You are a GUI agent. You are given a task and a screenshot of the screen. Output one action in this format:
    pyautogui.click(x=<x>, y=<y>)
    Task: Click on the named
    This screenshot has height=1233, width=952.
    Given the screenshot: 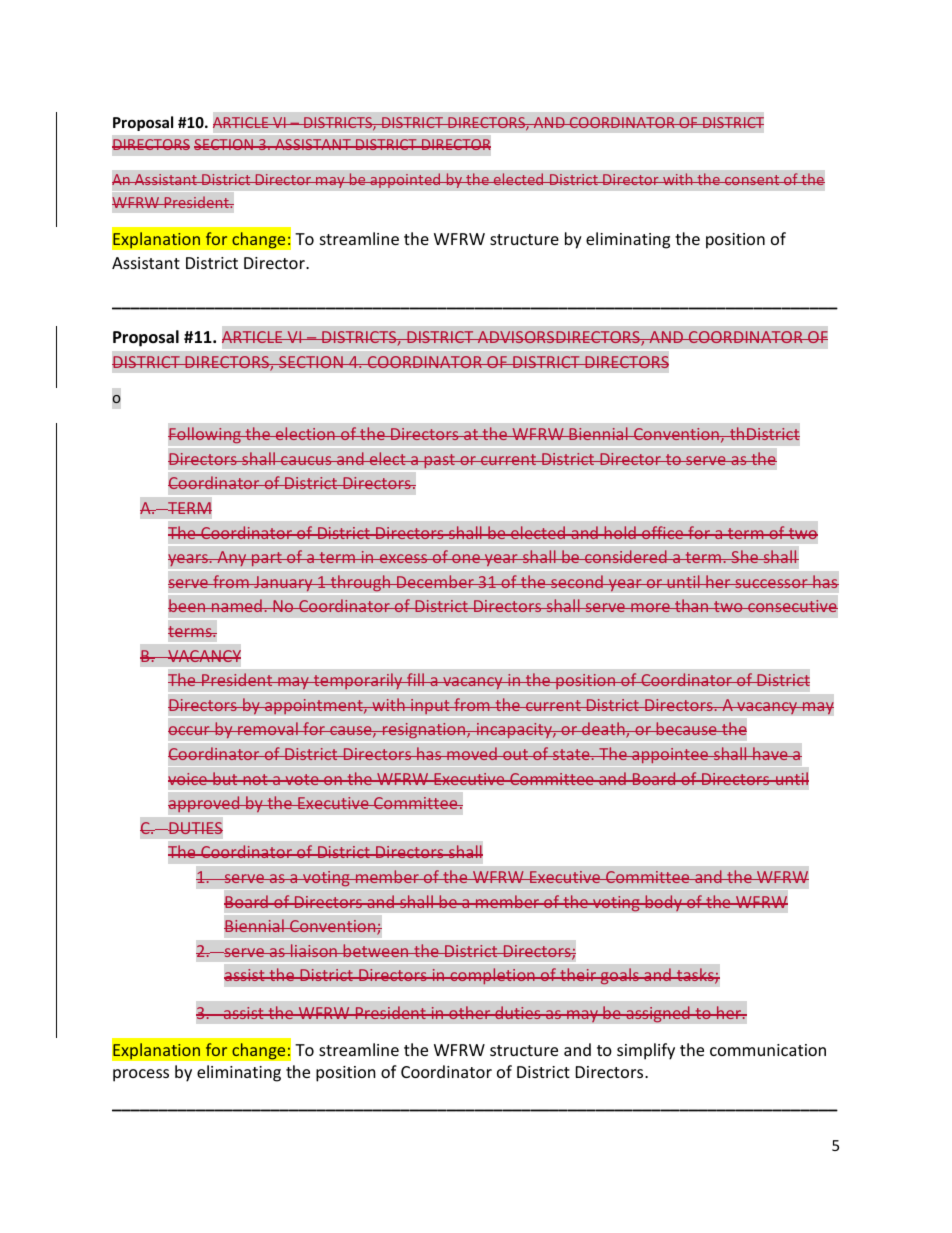 What is the action you would take?
    pyautogui.click(x=237, y=605)
